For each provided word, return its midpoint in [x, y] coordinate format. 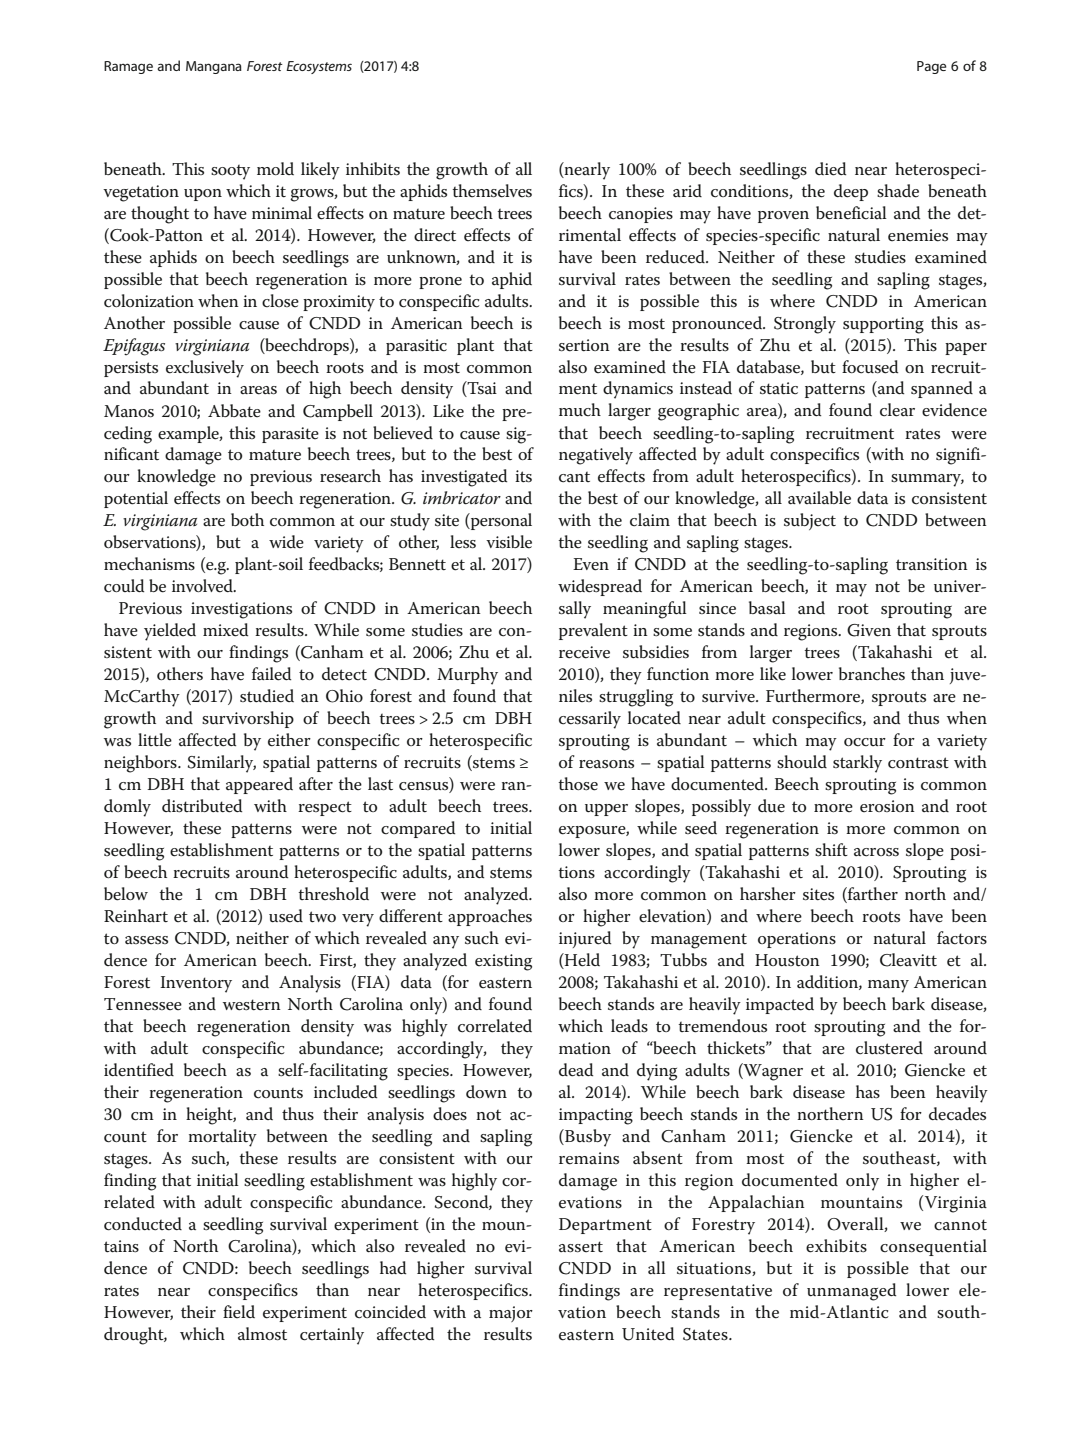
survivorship [248, 719]
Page [931, 67]
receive [584, 652]
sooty [230, 172]
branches [872, 674]
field [239, 1312]
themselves [492, 191]
